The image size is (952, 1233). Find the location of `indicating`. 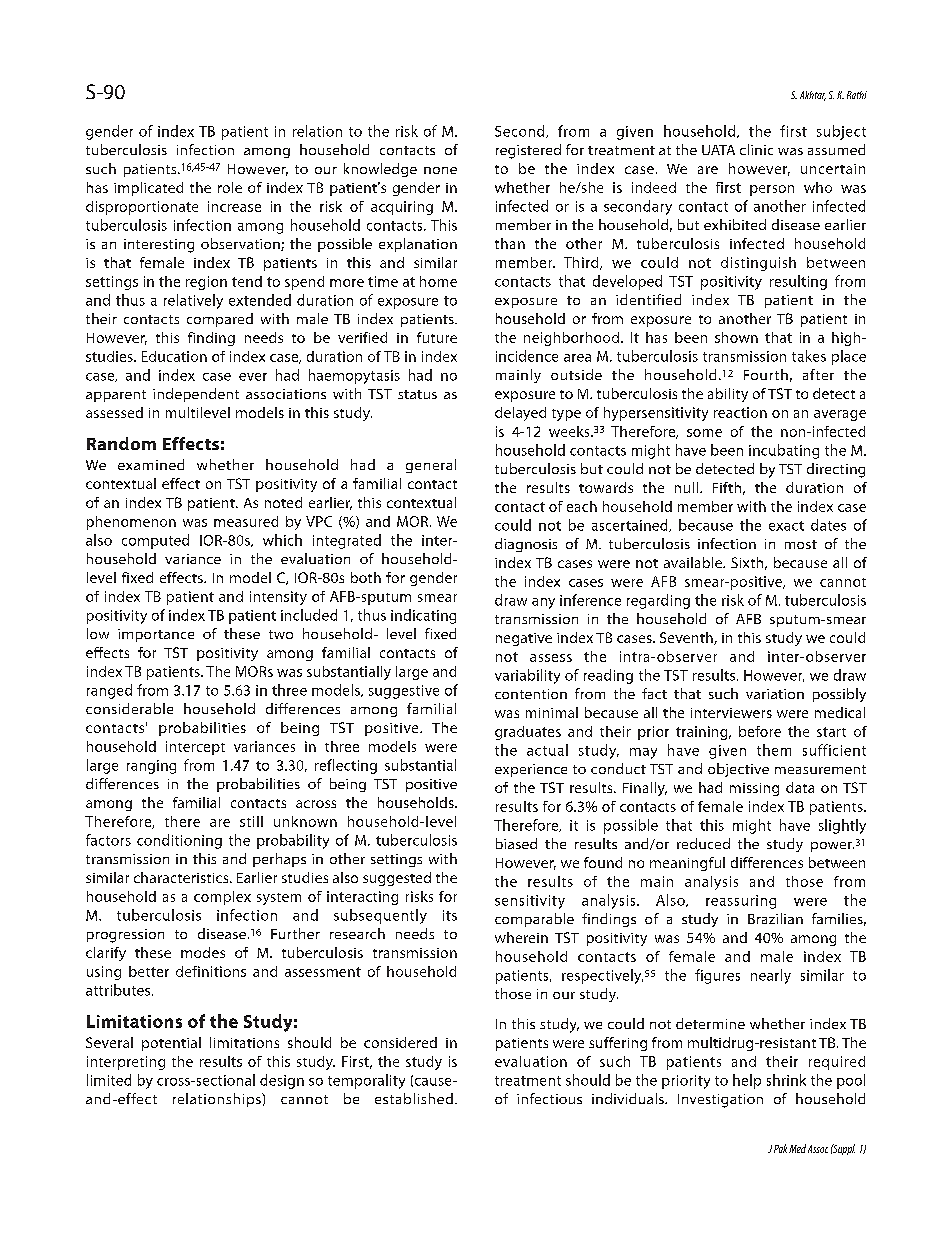

indicating is located at coordinates (423, 616).
